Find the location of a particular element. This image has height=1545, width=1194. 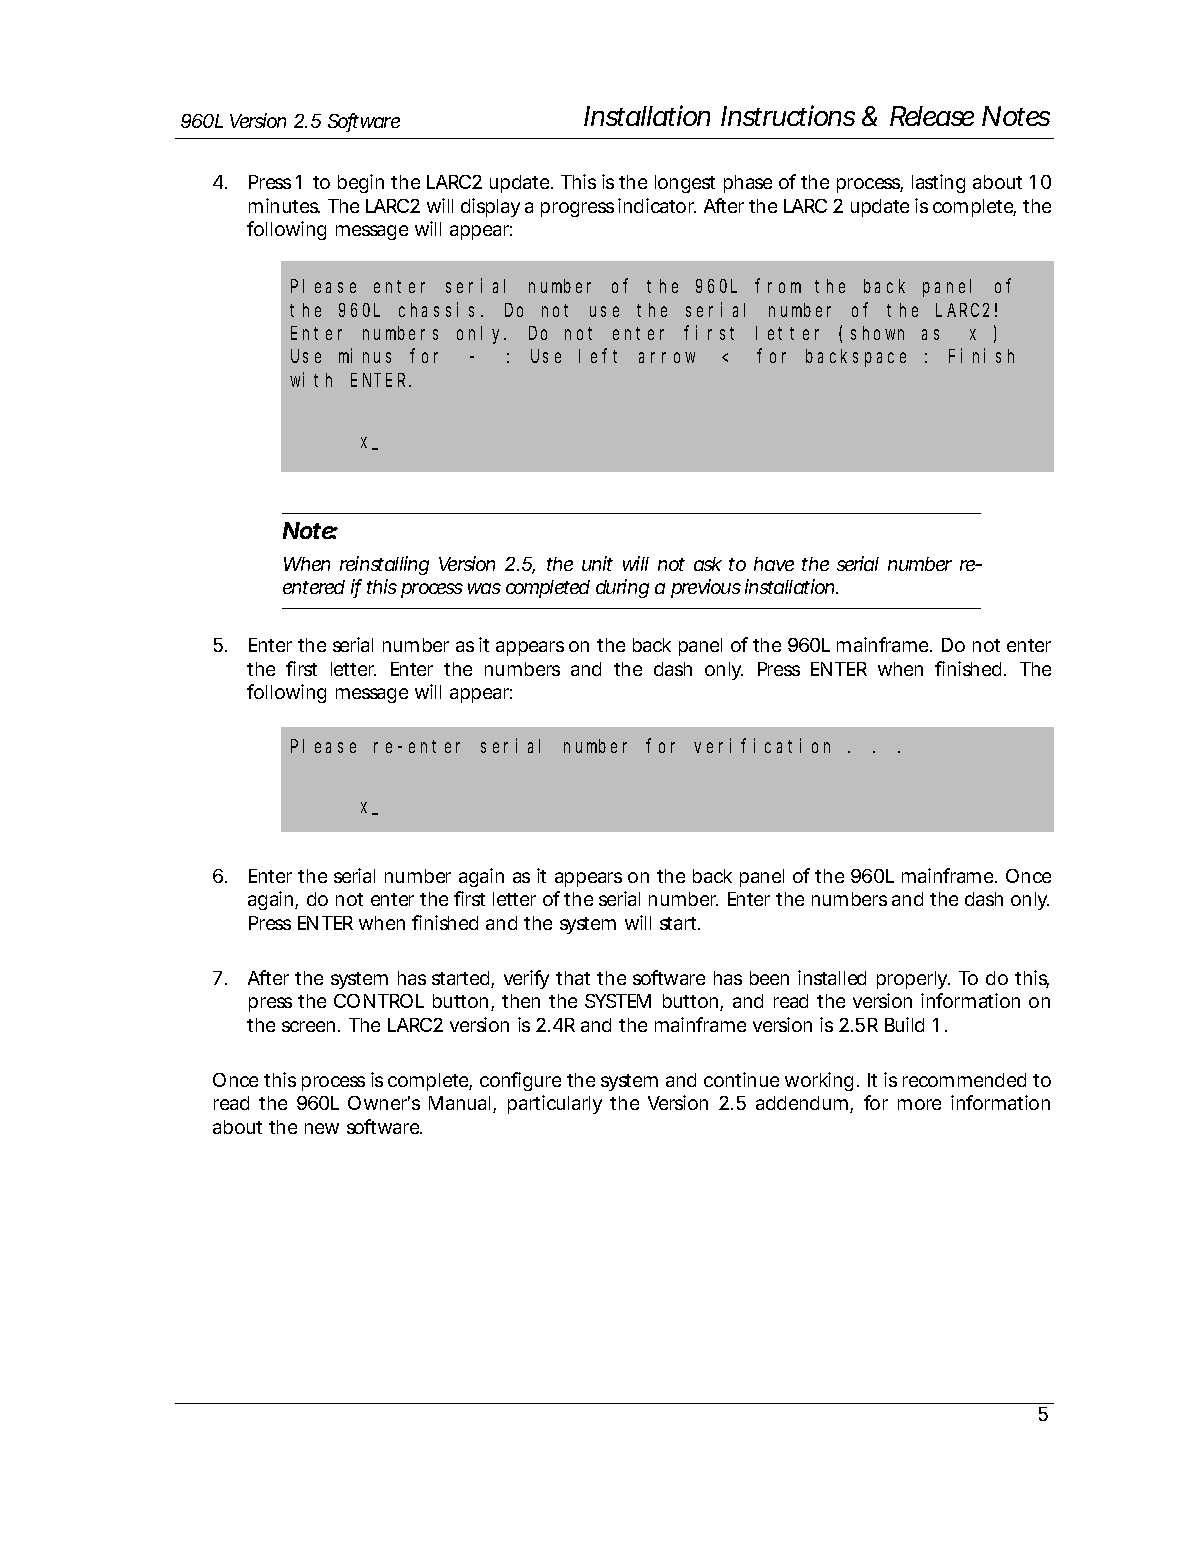

Release is located at coordinates (932, 116).
